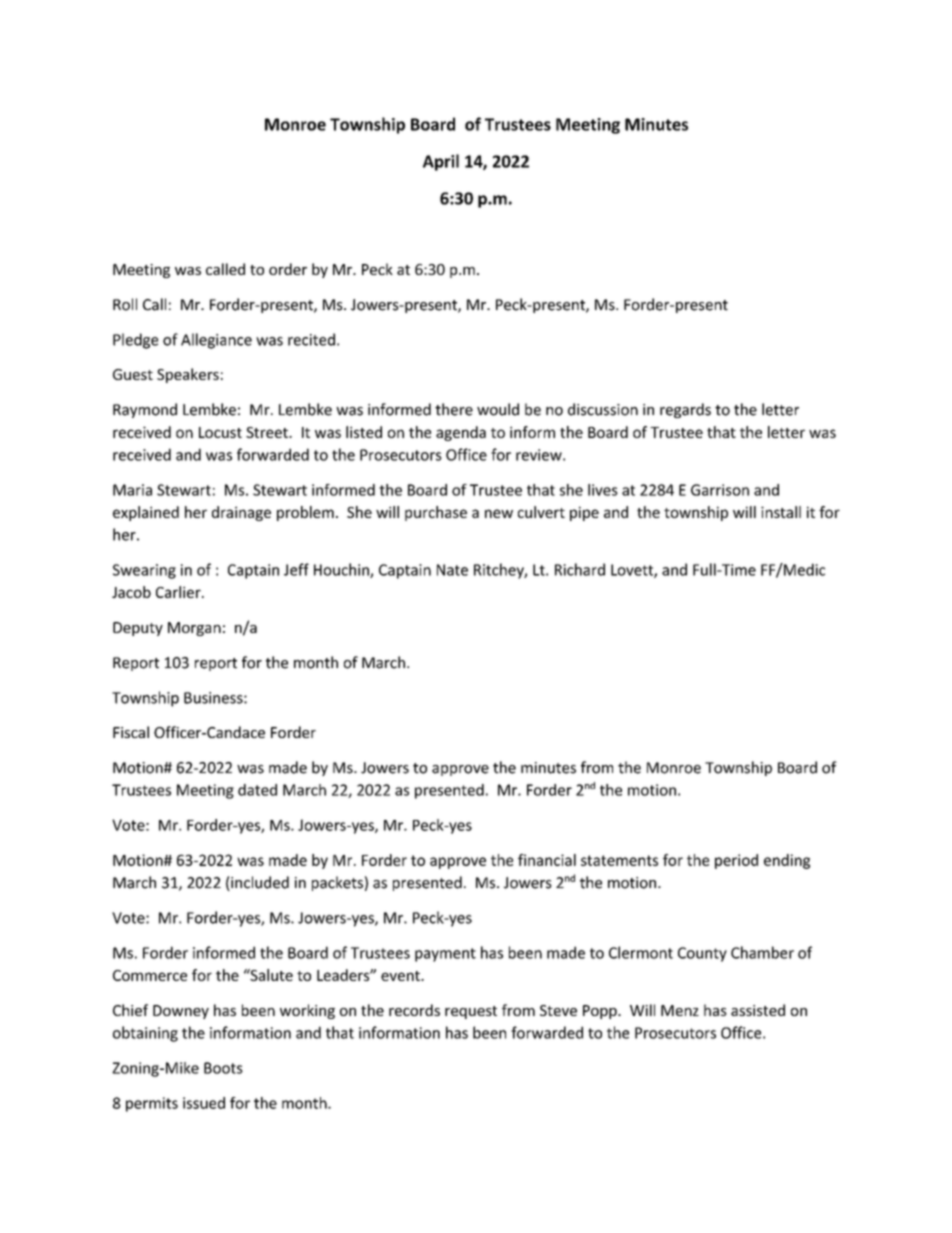 The height and width of the page is (1233, 952). I want to click on dated, so click(257, 790).
